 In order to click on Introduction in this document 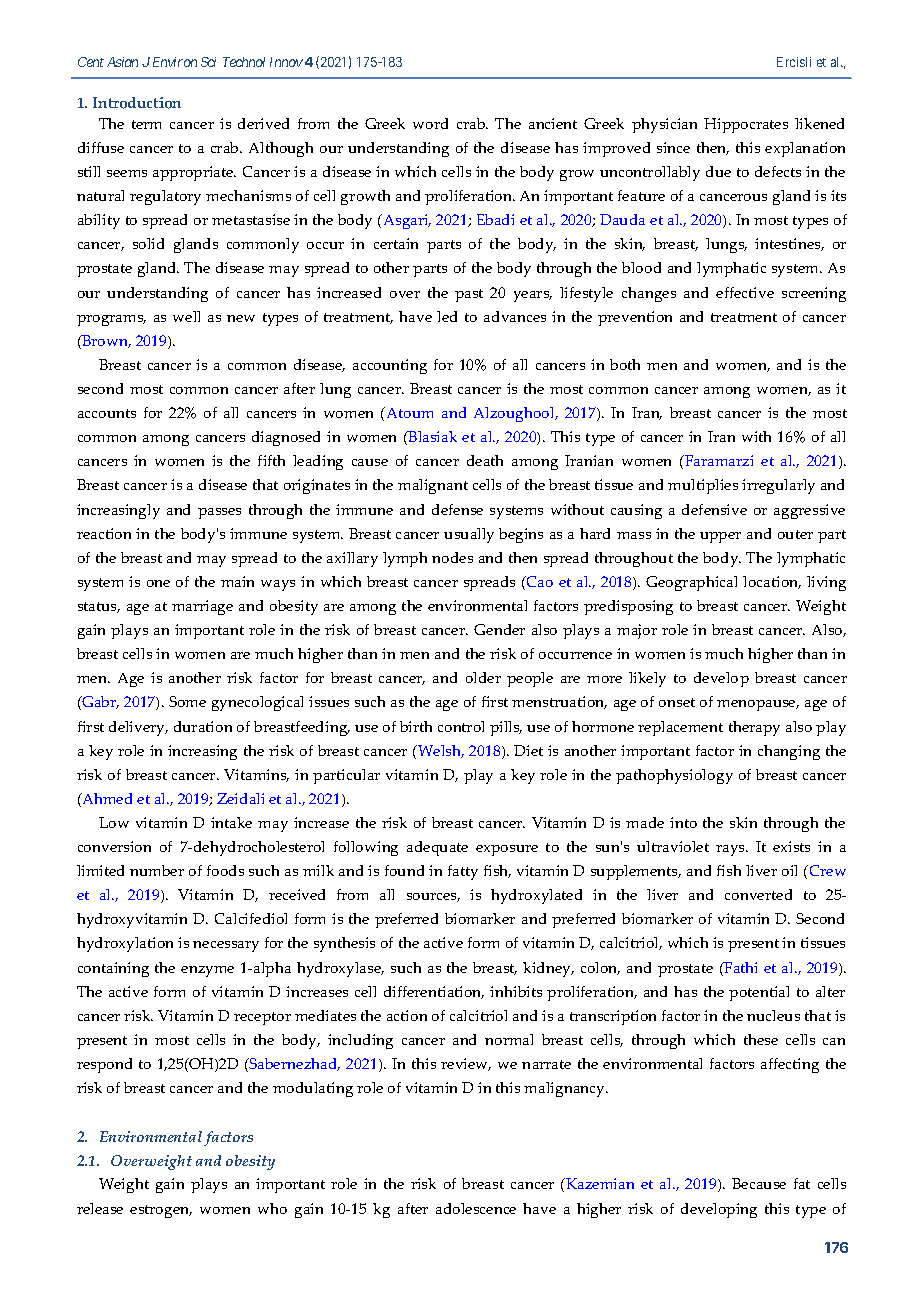, I will do `click(137, 103)`.
